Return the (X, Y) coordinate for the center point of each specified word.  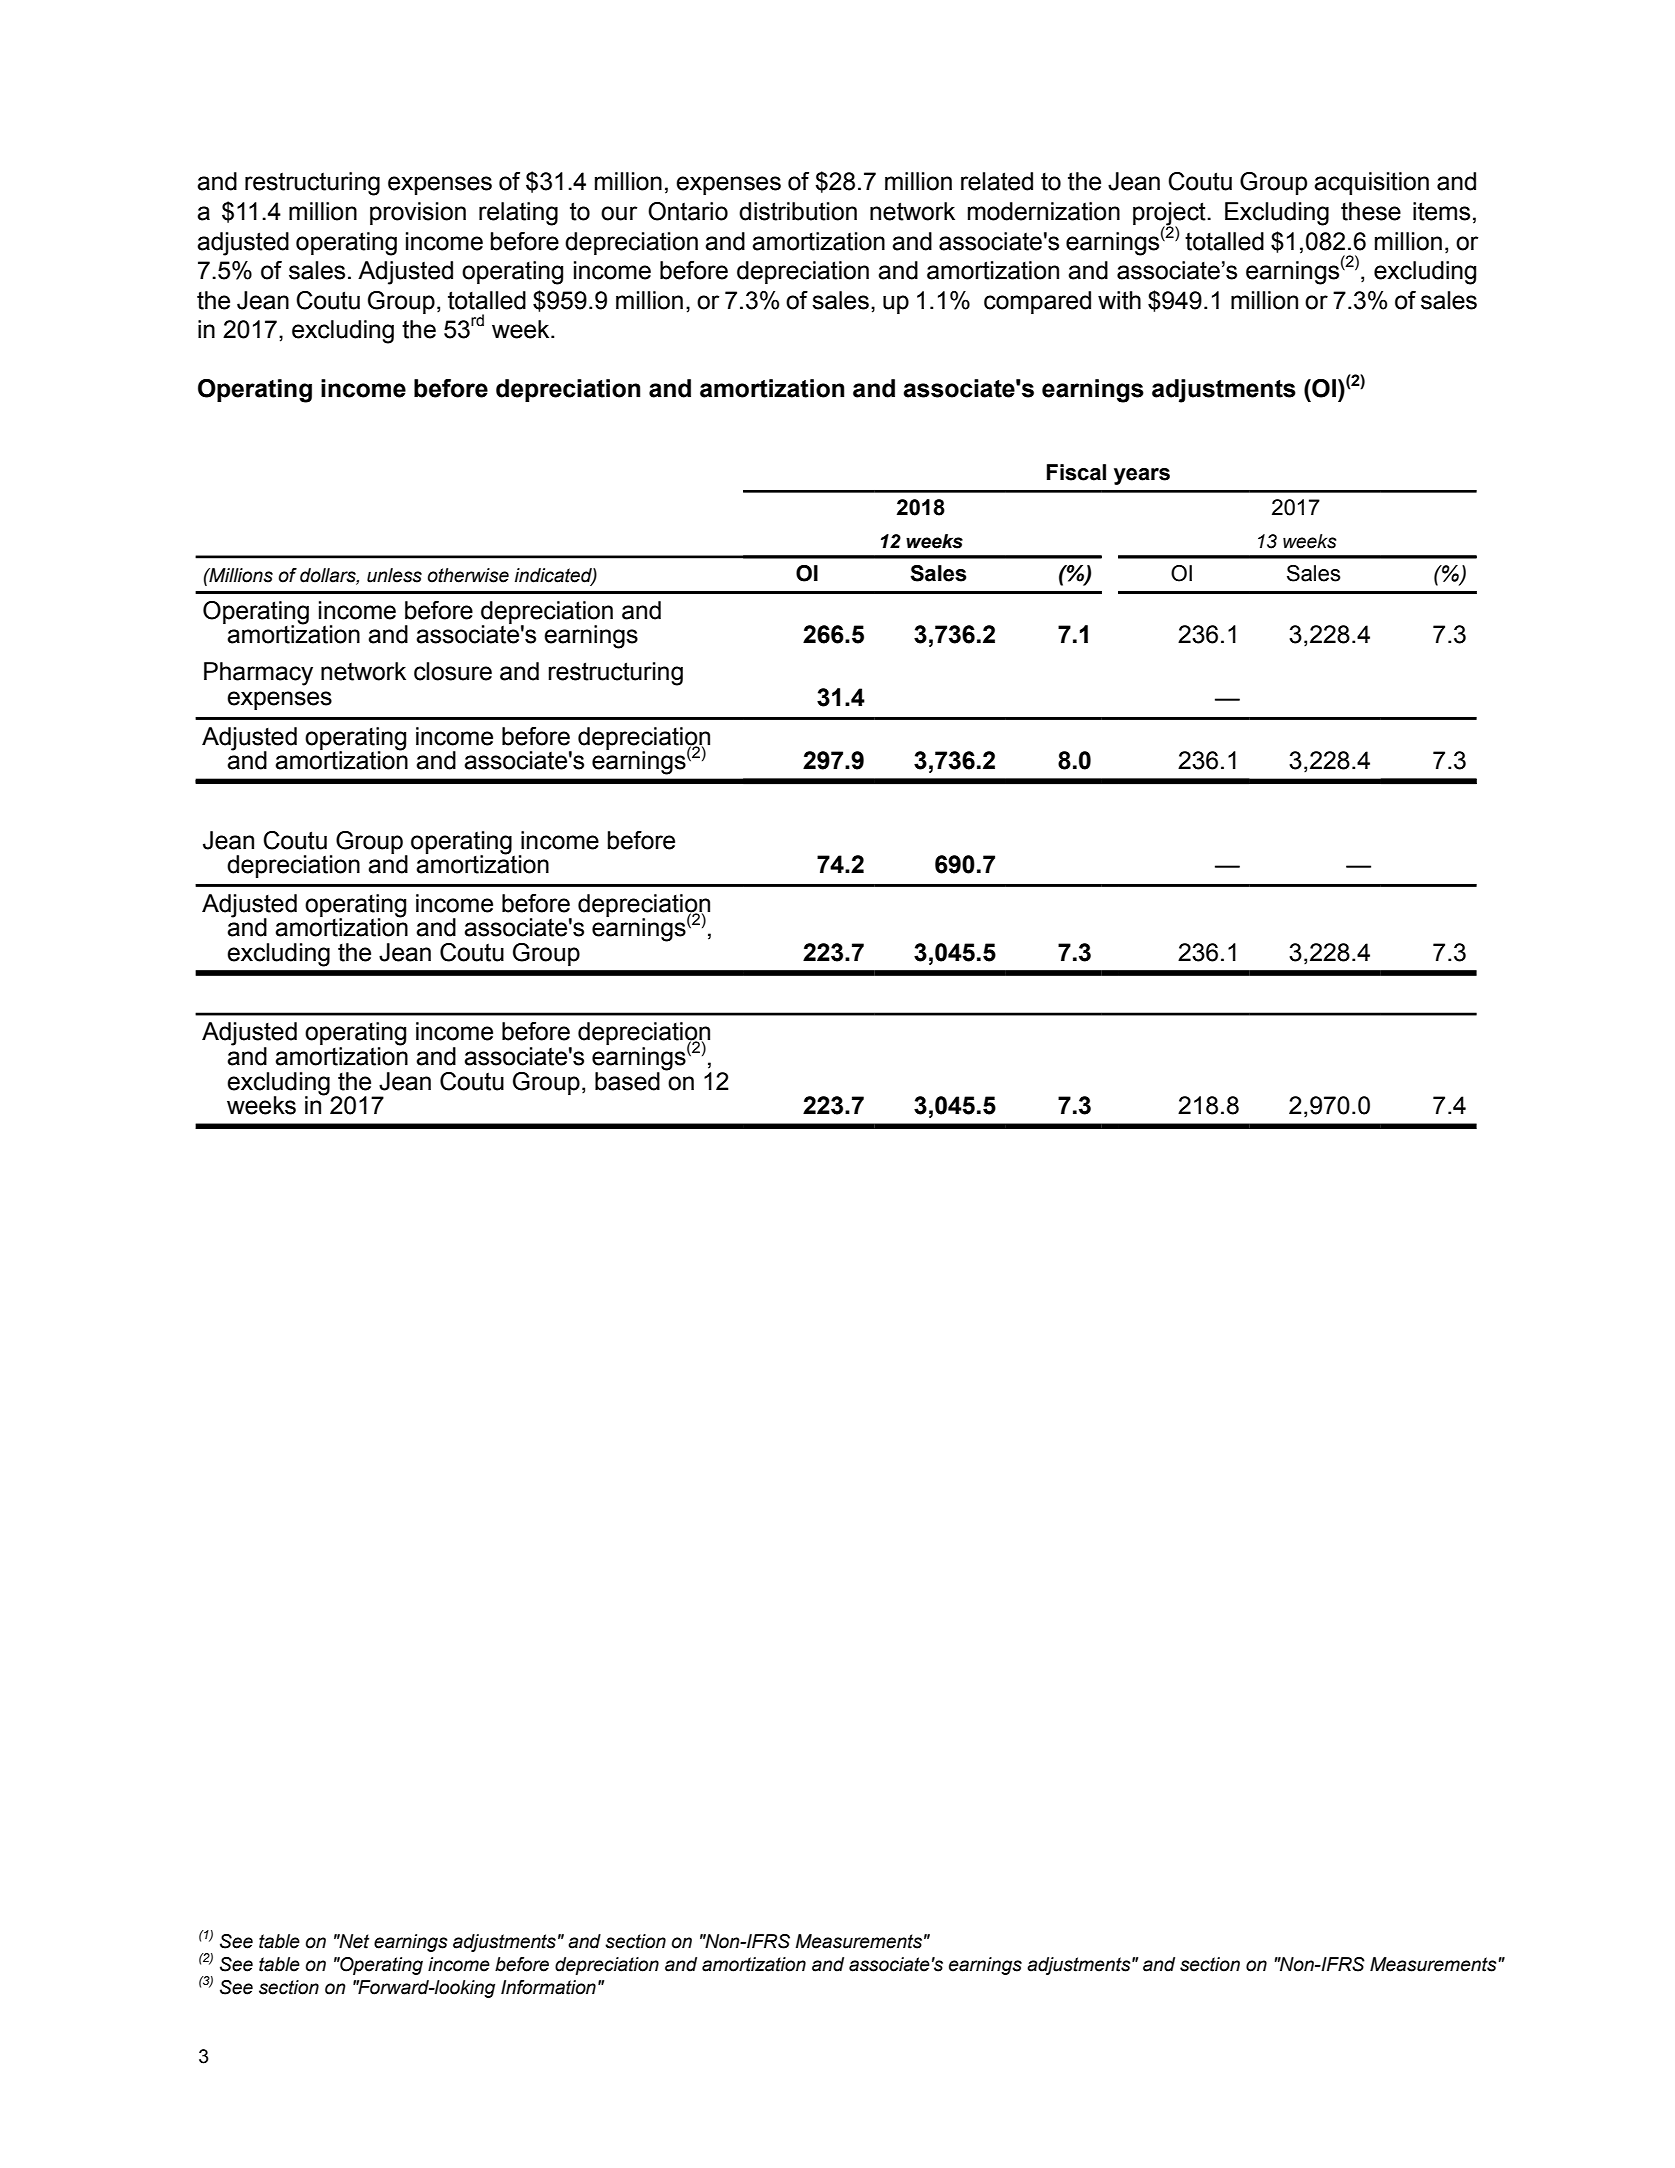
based (627, 1081)
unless (394, 575)
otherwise (468, 575)
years (1142, 476)
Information (548, 1987)
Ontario (688, 211)
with (1119, 300)
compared (1037, 302)
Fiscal (1076, 472)
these (1371, 211)
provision (418, 213)
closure (453, 671)
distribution (798, 211)
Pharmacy (258, 674)
